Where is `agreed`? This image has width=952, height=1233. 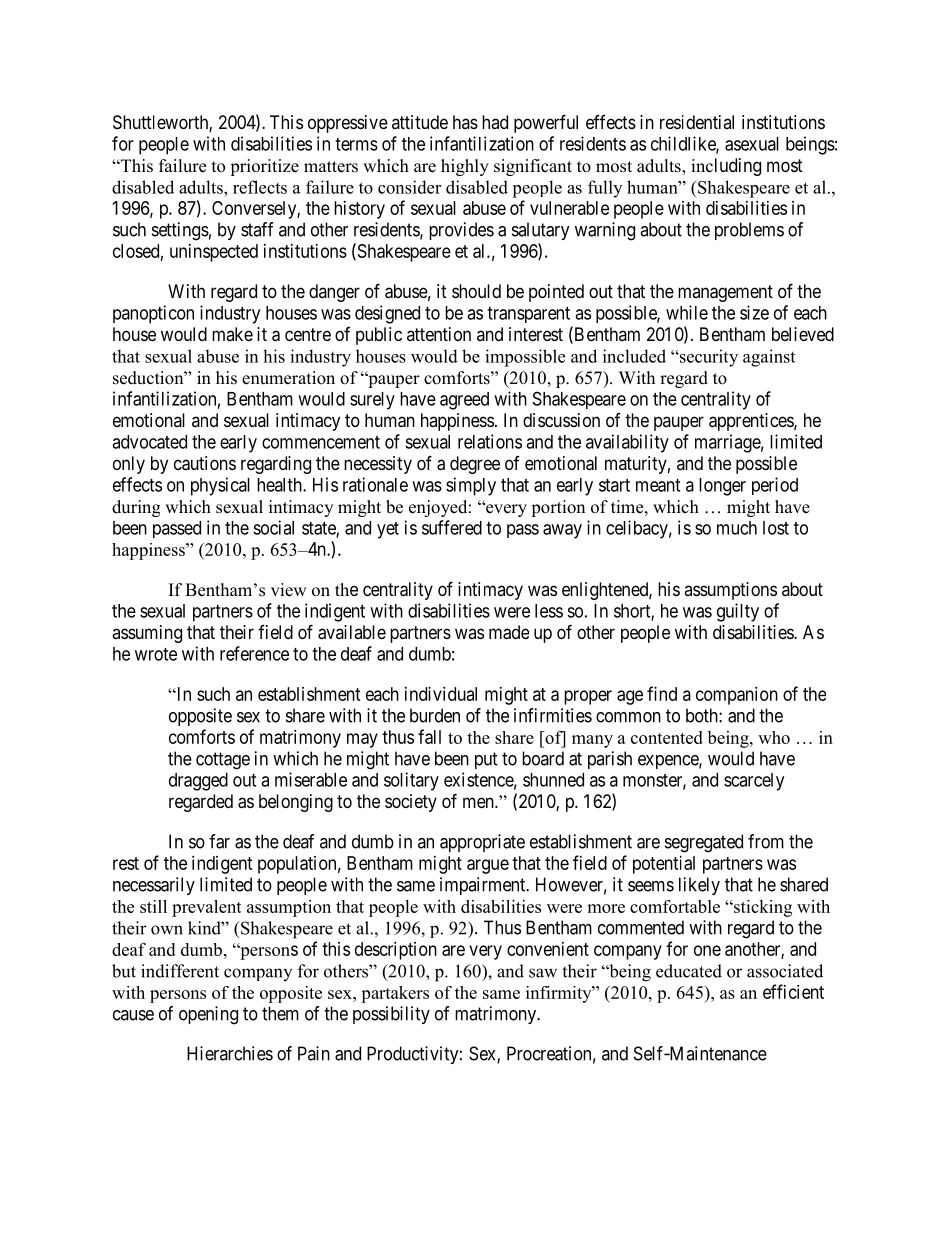
agreed is located at coordinates (464, 401).
